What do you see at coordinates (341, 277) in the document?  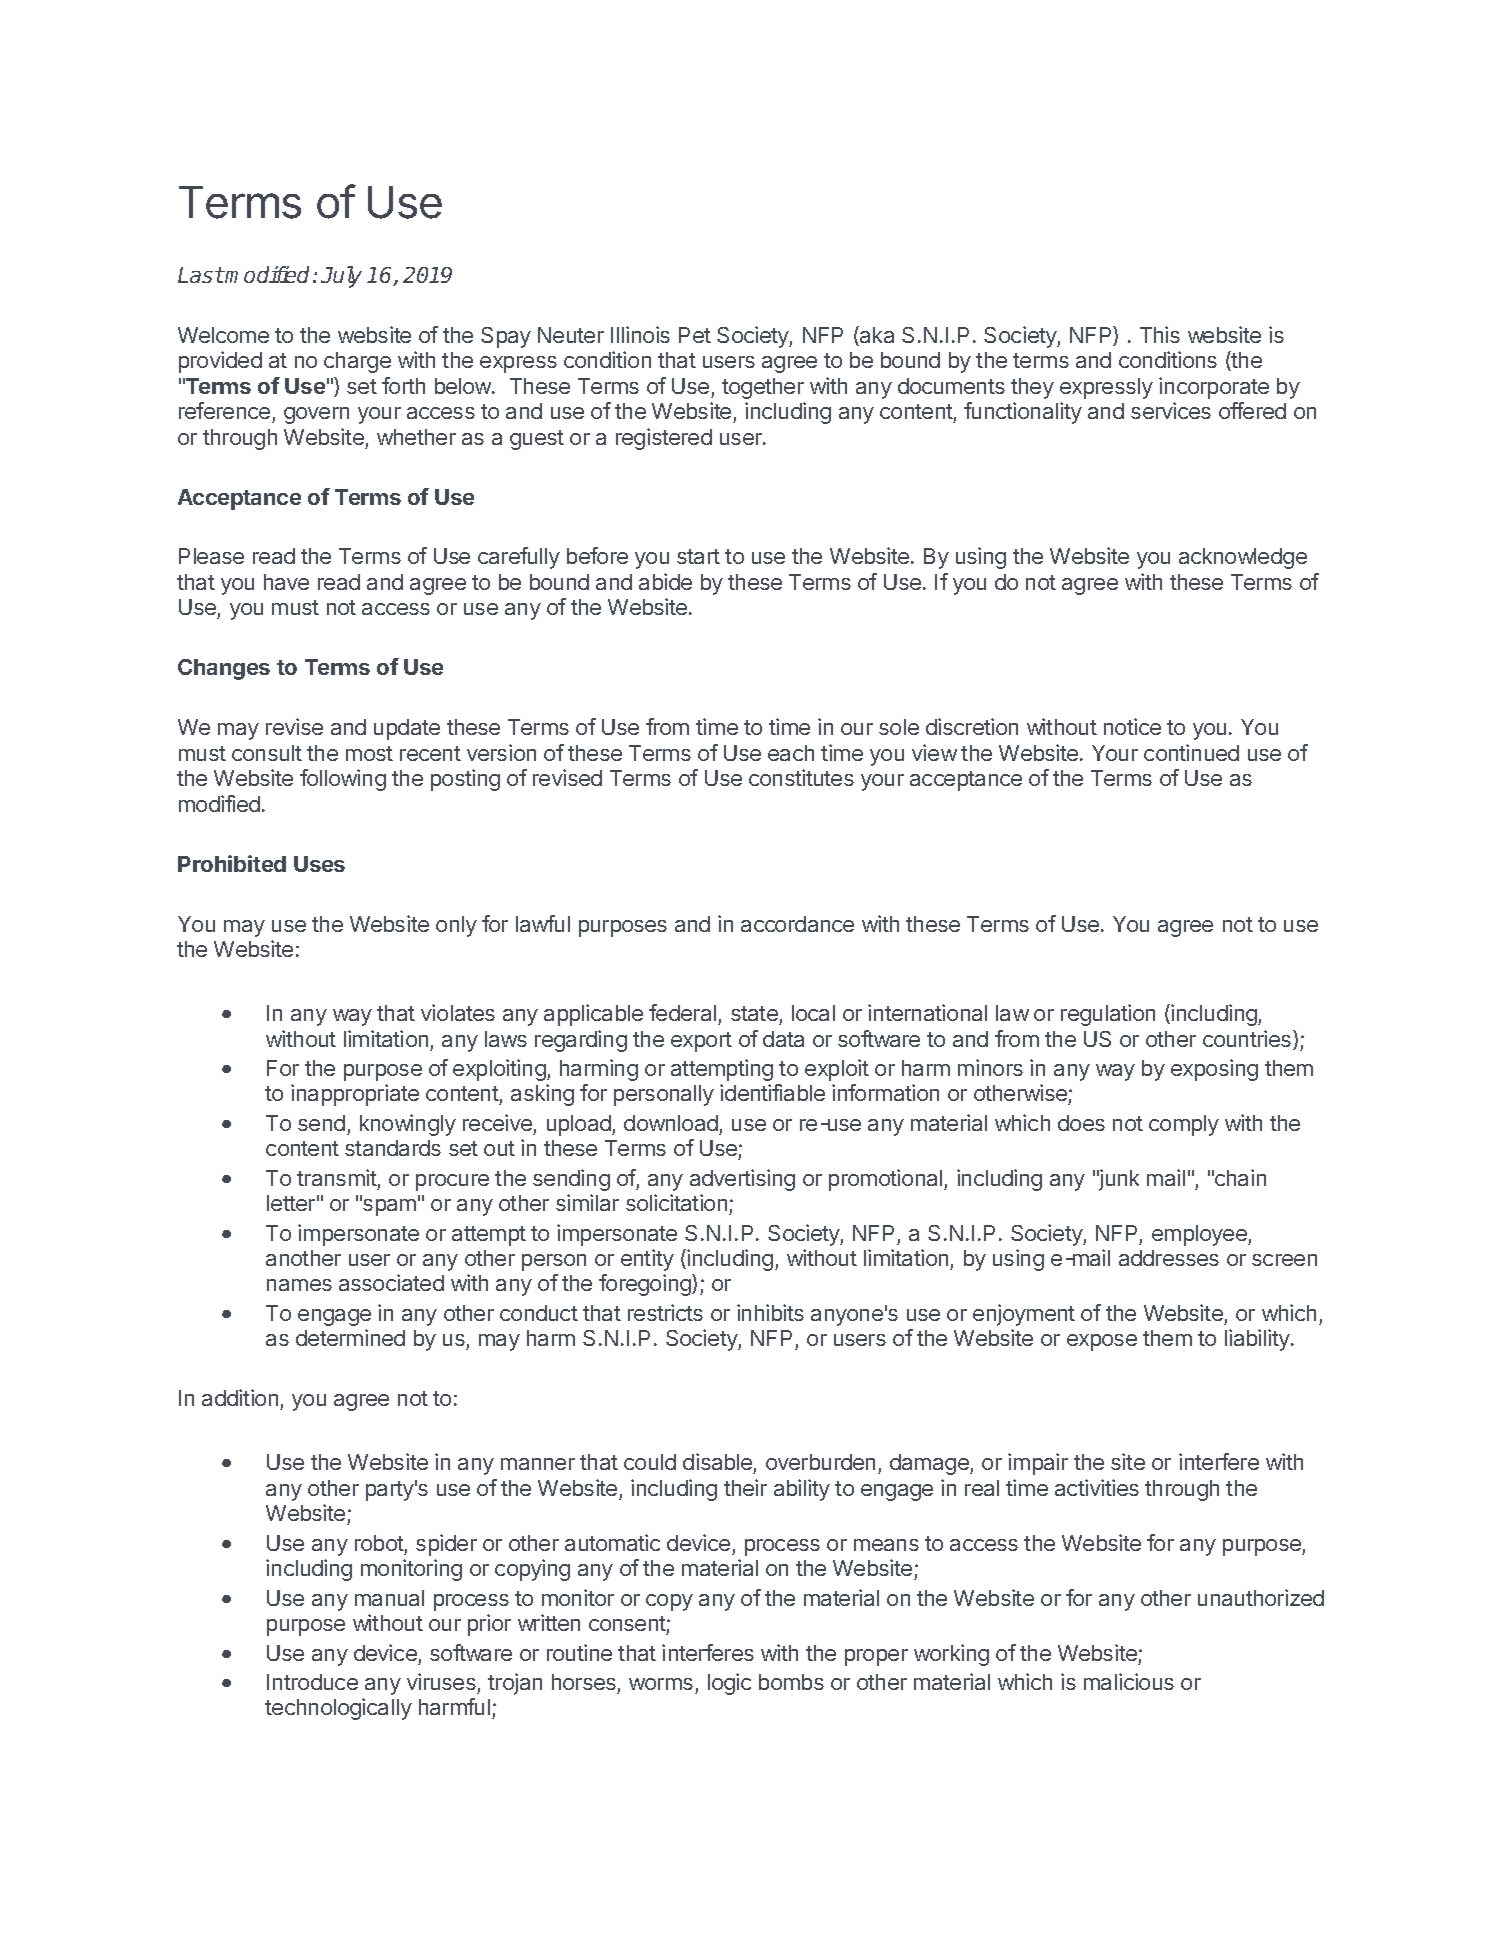 I see `July` at bounding box center [341, 277].
